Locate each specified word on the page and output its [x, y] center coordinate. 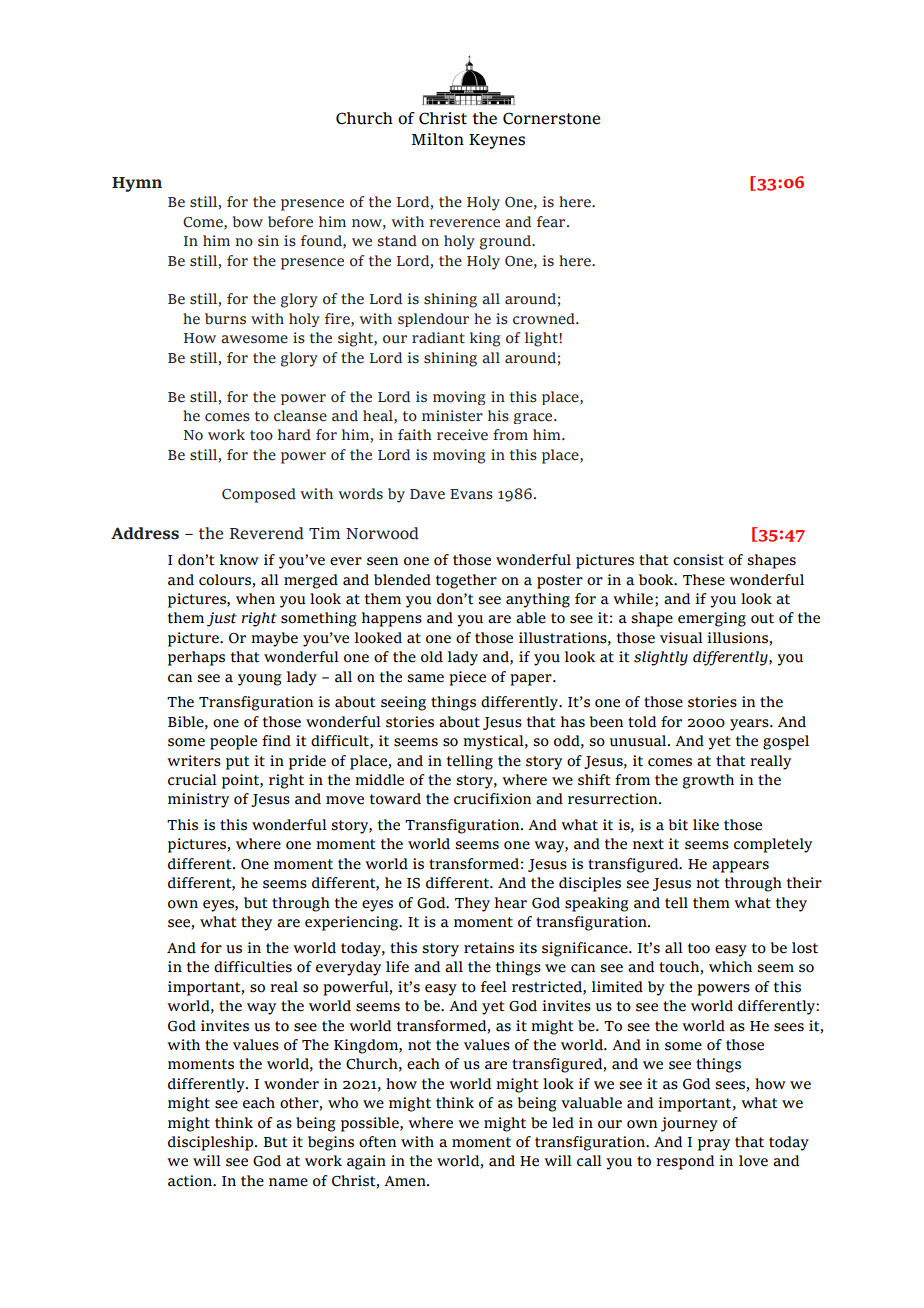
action [191, 1181]
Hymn [137, 184]
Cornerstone [552, 118]
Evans [471, 494]
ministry [198, 800]
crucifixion [492, 799]
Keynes [497, 141]
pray [714, 1145]
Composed [259, 495]
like [706, 825]
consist [698, 560]
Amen [406, 1181]
